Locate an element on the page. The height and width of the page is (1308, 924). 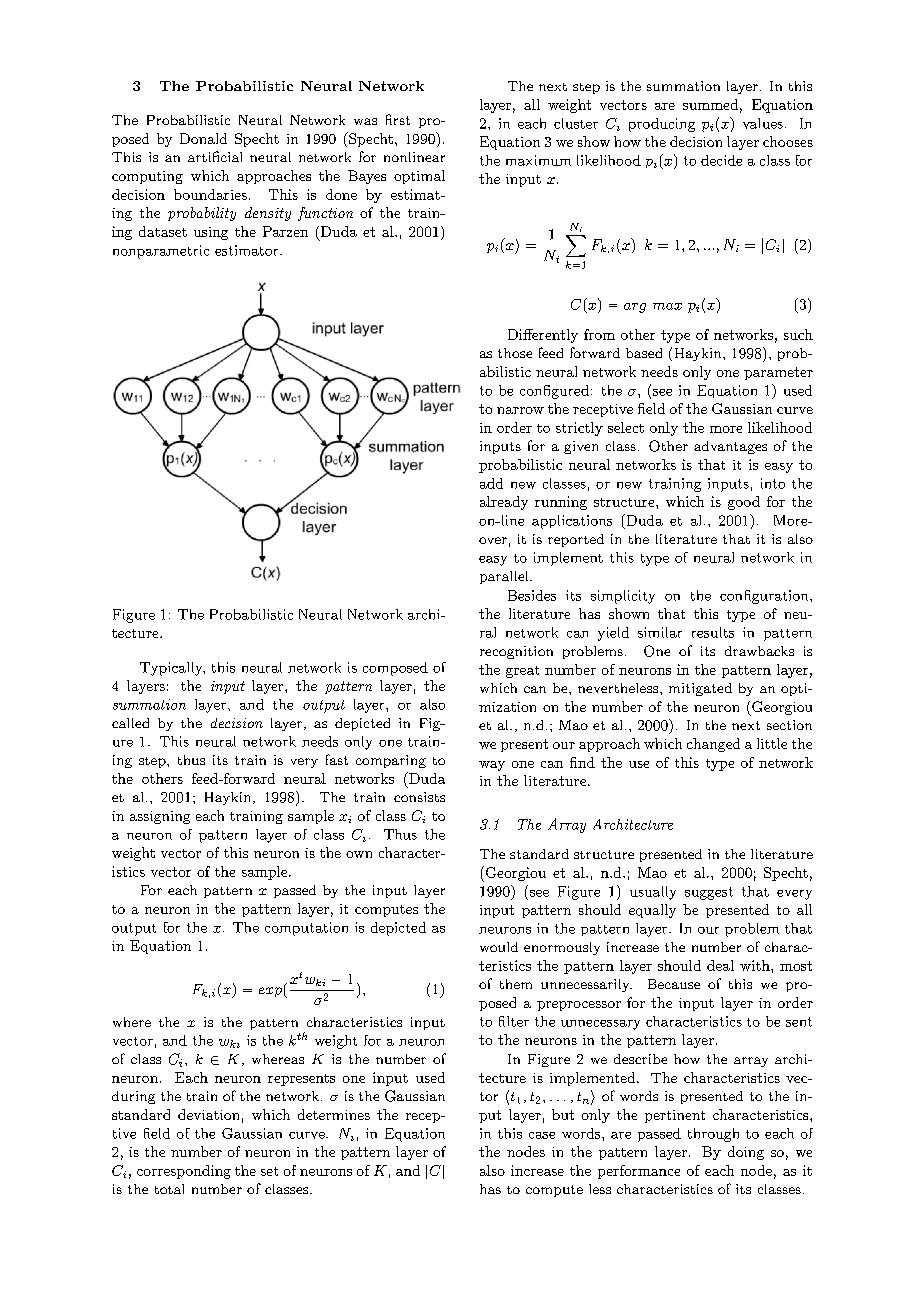
case is located at coordinates (542, 1135).
